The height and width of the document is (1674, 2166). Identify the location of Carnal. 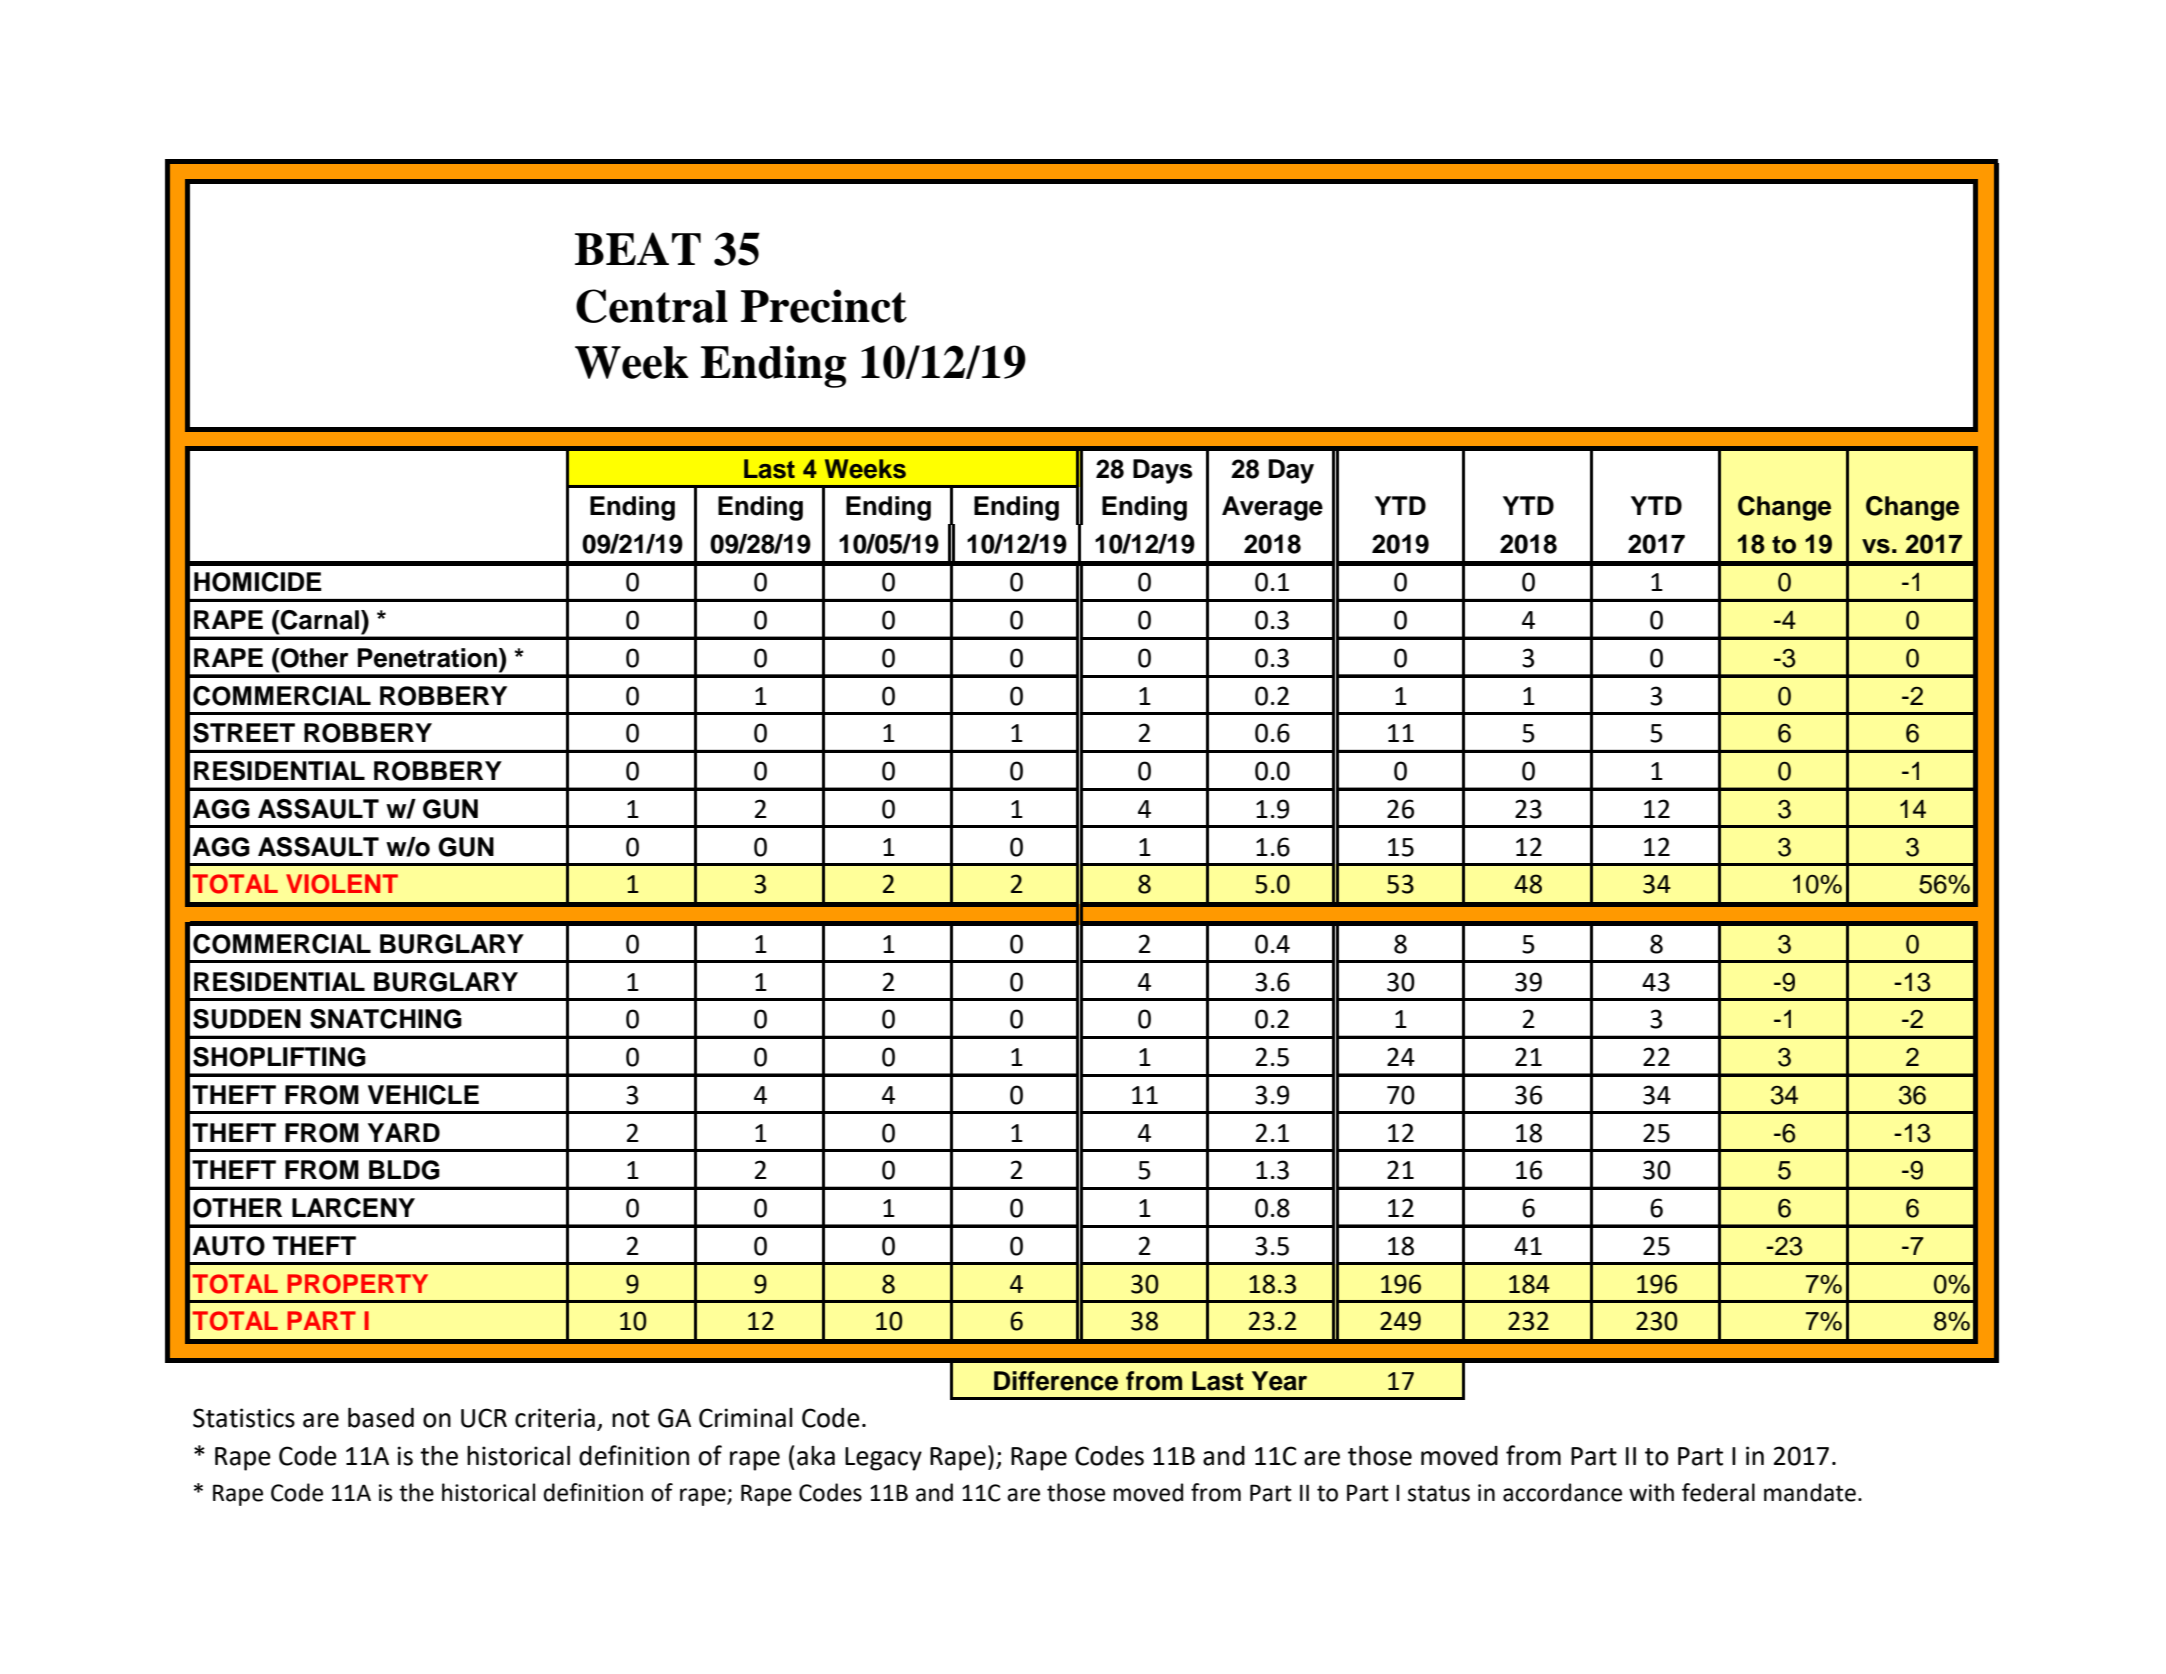
(319, 620).
